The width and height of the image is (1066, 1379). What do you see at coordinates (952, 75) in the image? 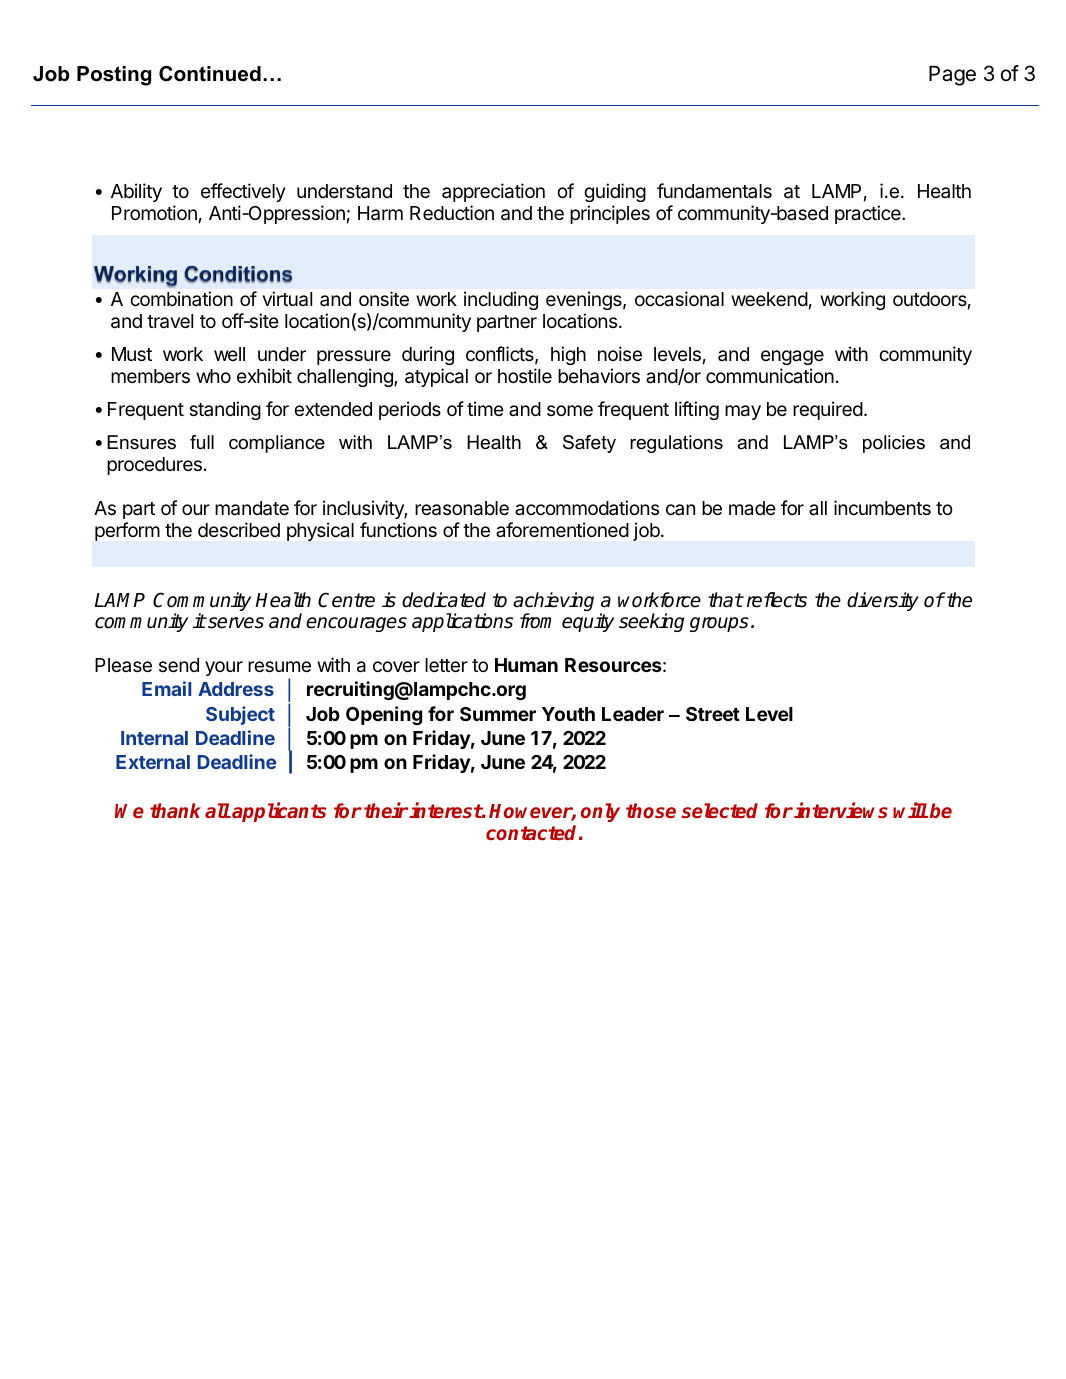
I see `Page` at bounding box center [952, 75].
